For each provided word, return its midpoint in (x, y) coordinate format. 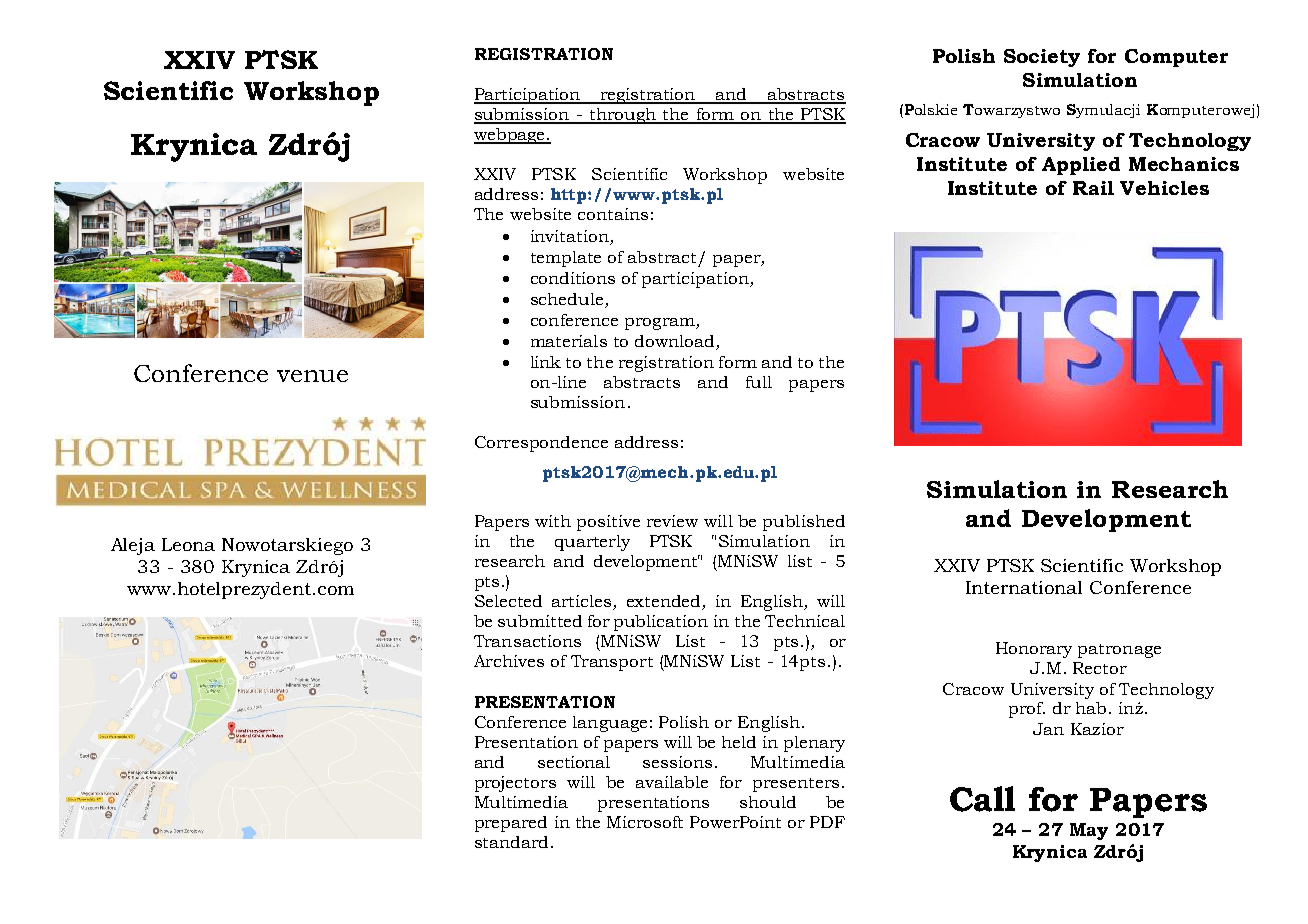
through (622, 116)
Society (1042, 58)
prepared (511, 824)
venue (312, 376)
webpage (510, 136)
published (804, 523)
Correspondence (541, 444)
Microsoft (645, 822)
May (1089, 831)
